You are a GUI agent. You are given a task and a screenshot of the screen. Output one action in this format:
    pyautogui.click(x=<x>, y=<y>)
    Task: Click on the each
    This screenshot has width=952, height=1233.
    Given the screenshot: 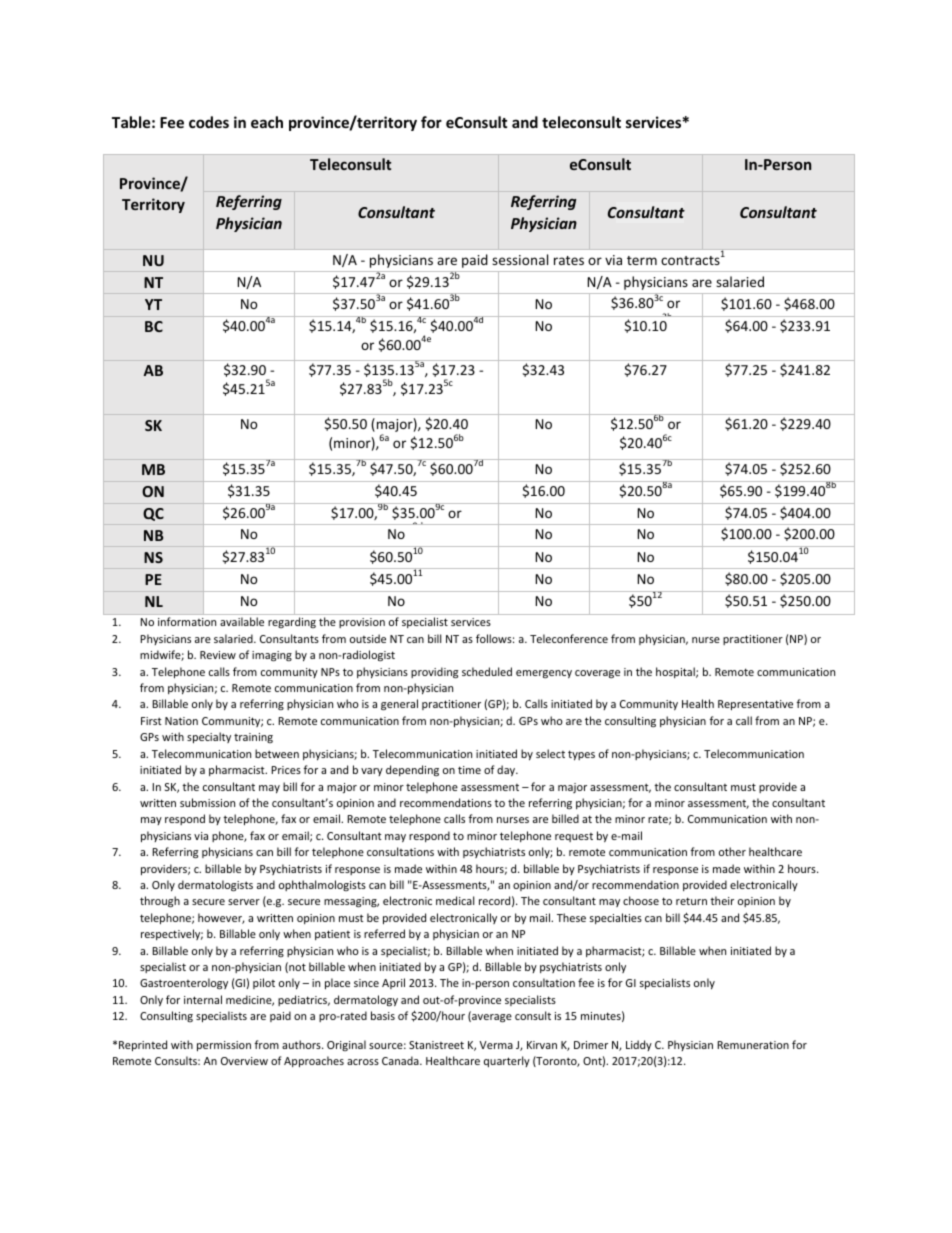 What is the action you would take?
    pyautogui.click(x=267, y=122)
